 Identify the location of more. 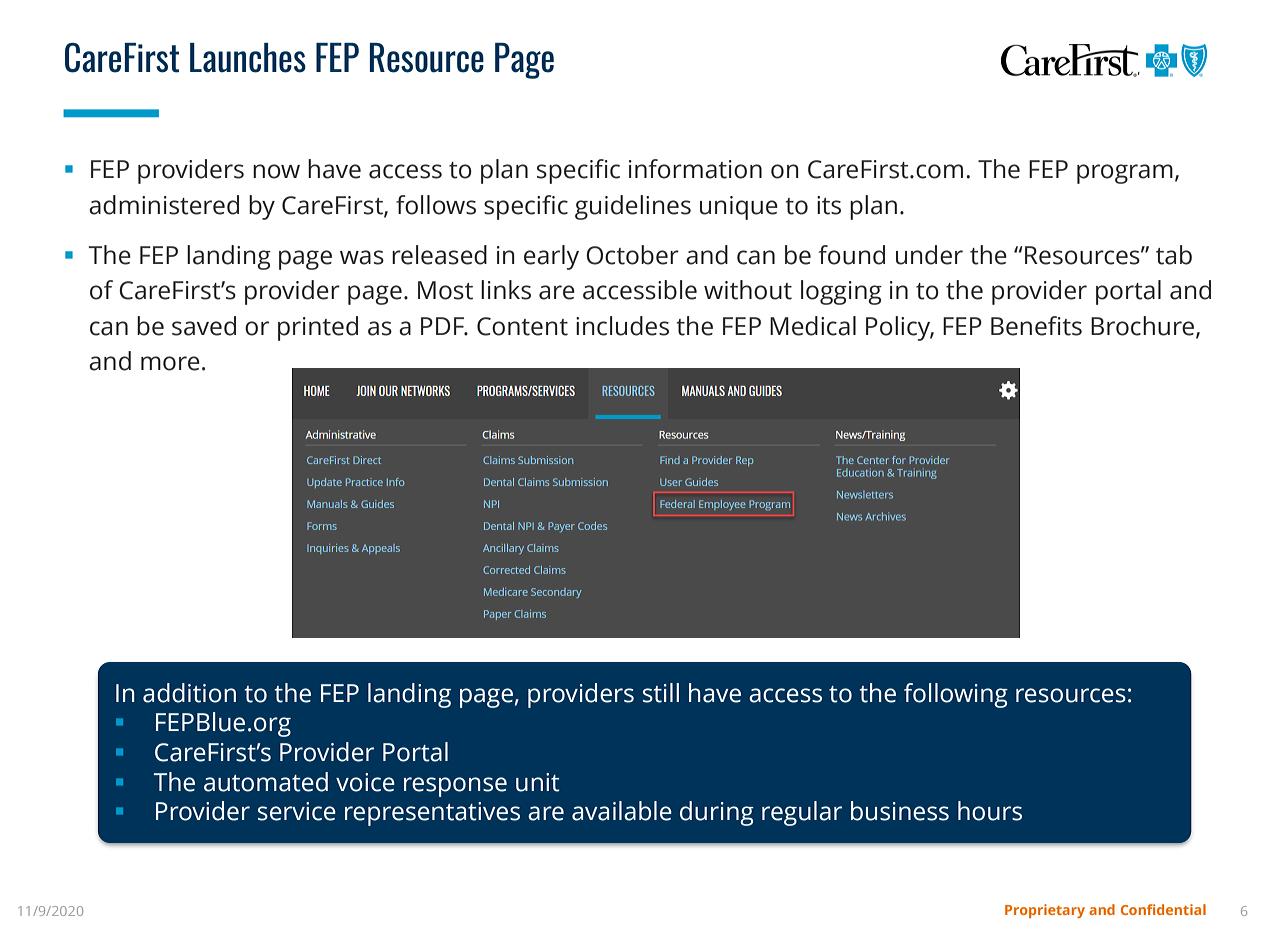
(170, 363).
